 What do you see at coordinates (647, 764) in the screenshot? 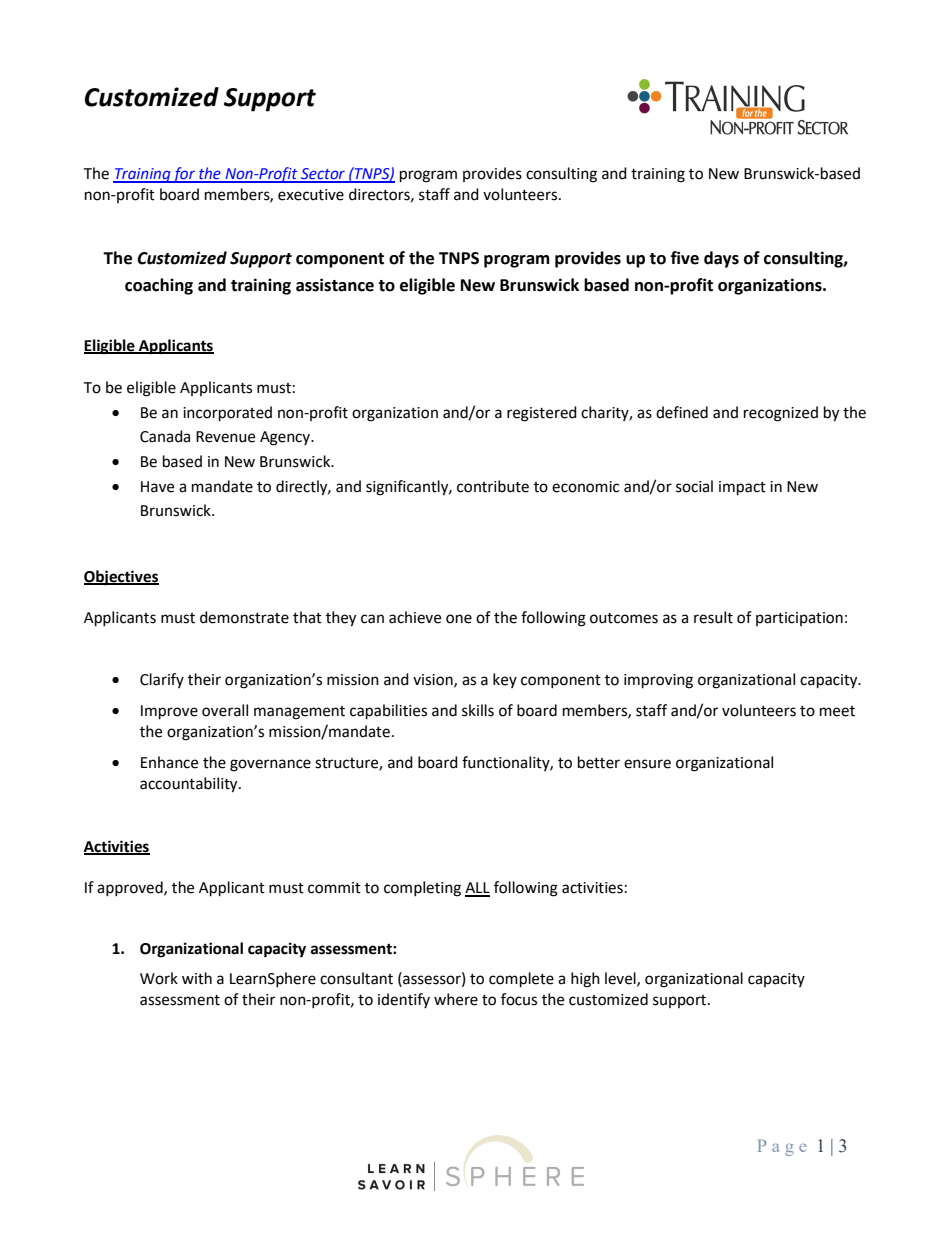
I see `ensure` at bounding box center [647, 764].
